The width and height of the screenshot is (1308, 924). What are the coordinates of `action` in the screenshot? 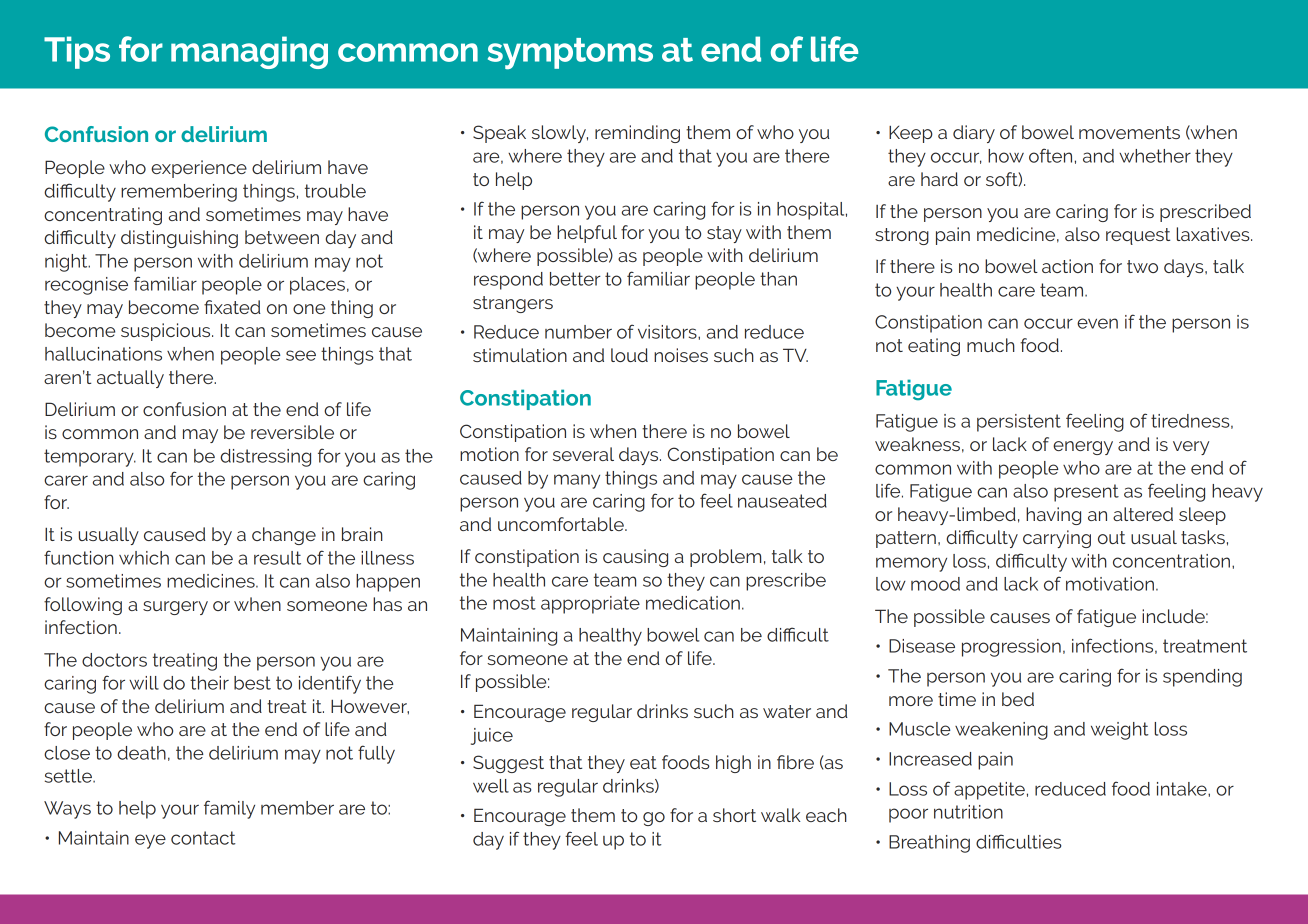 It's located at (1067, 266).
